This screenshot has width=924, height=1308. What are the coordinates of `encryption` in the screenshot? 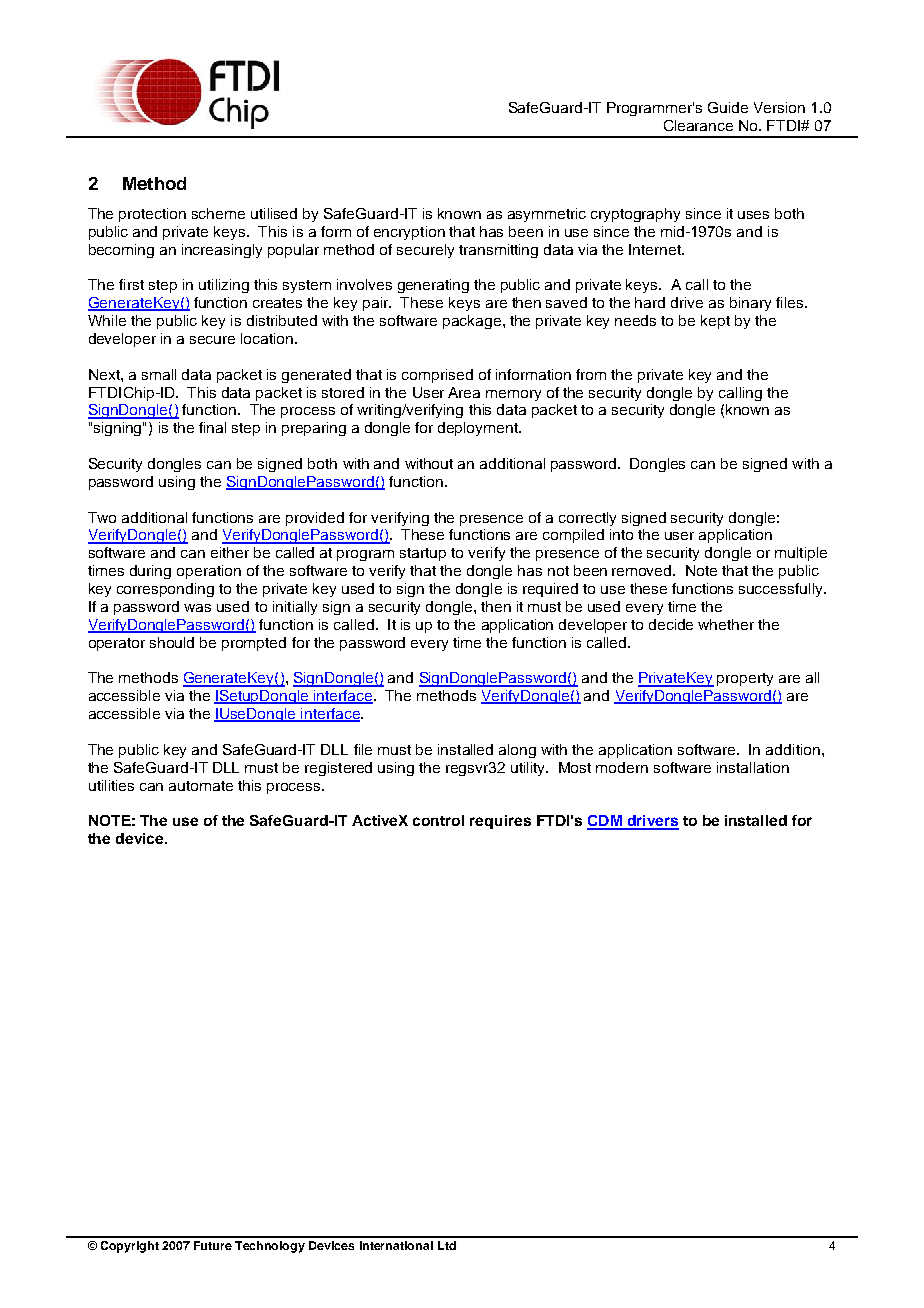 It's located at (409, 233).
